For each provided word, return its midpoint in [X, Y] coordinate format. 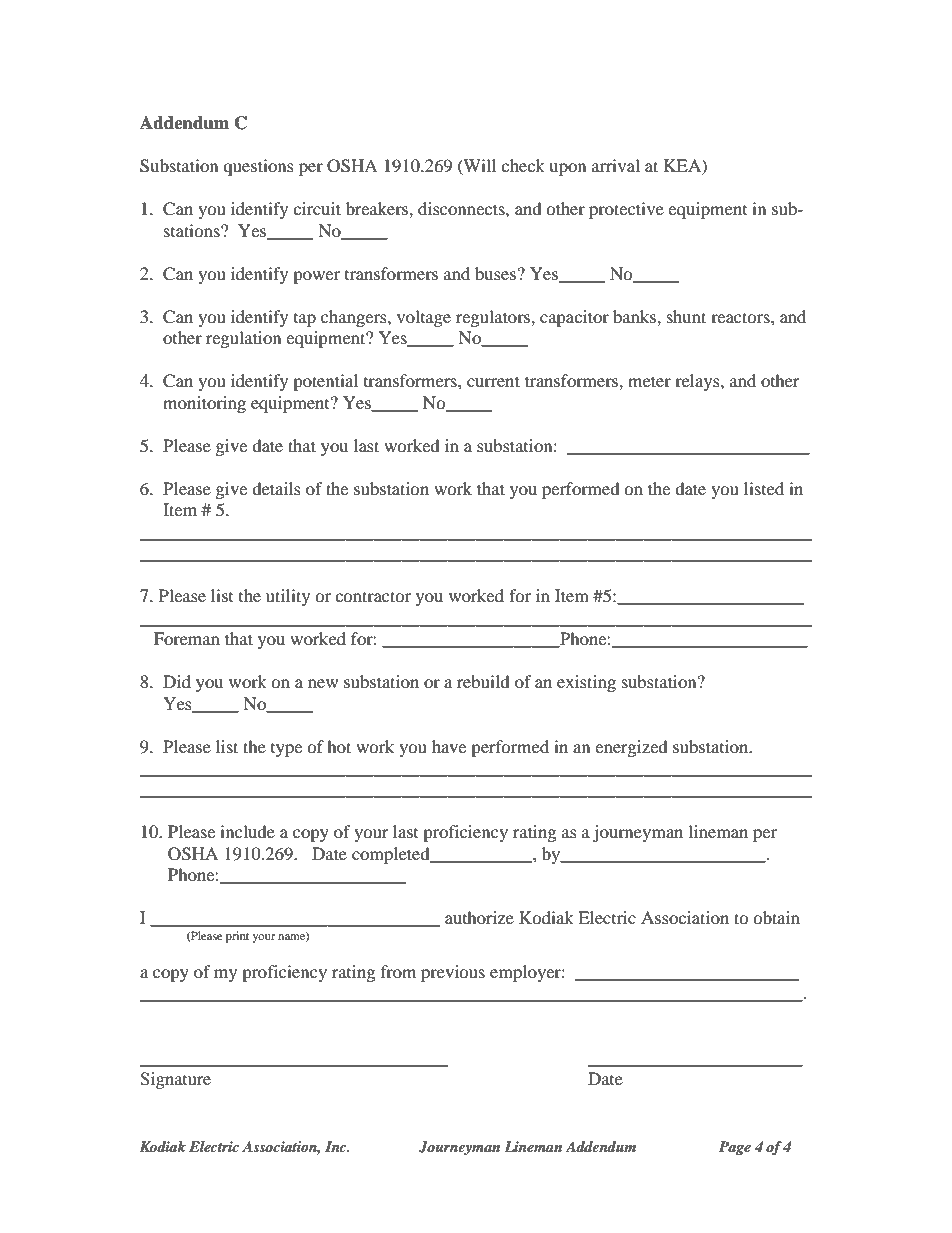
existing [586, 683]
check [523, 165]
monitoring [204, 404]
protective [626, 210]
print [237, 937]
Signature [175, 1080]
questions [258, 167]
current [493, 381]
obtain [776, 917]
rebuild [483, 681]
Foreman [187, 638]
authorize [479, 917]
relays [698, 382]
